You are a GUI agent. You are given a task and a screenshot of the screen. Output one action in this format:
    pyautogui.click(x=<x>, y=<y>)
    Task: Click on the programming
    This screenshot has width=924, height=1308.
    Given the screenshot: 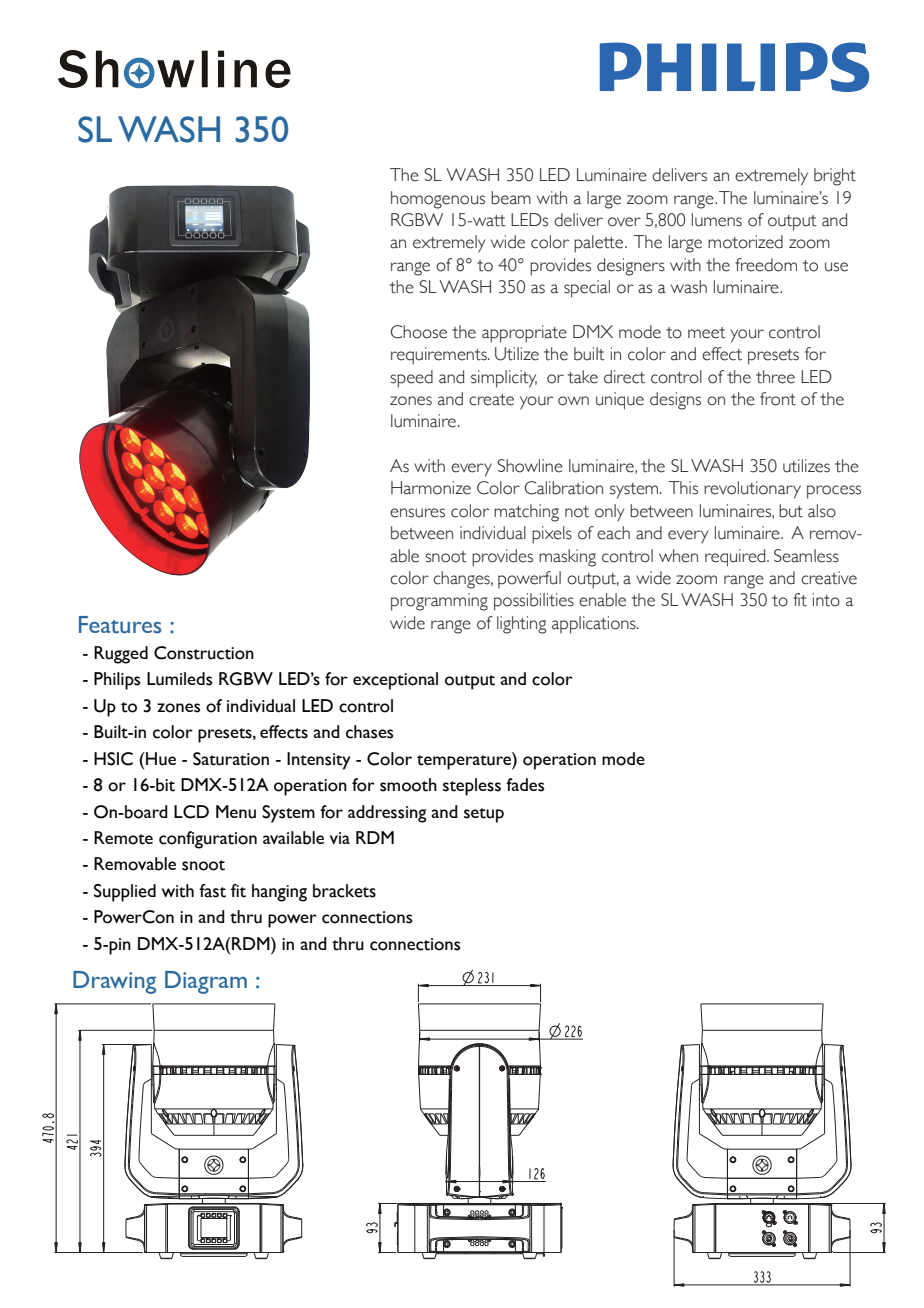 What is the action you would take?
    pyautogui.click(x=439, y=602)
